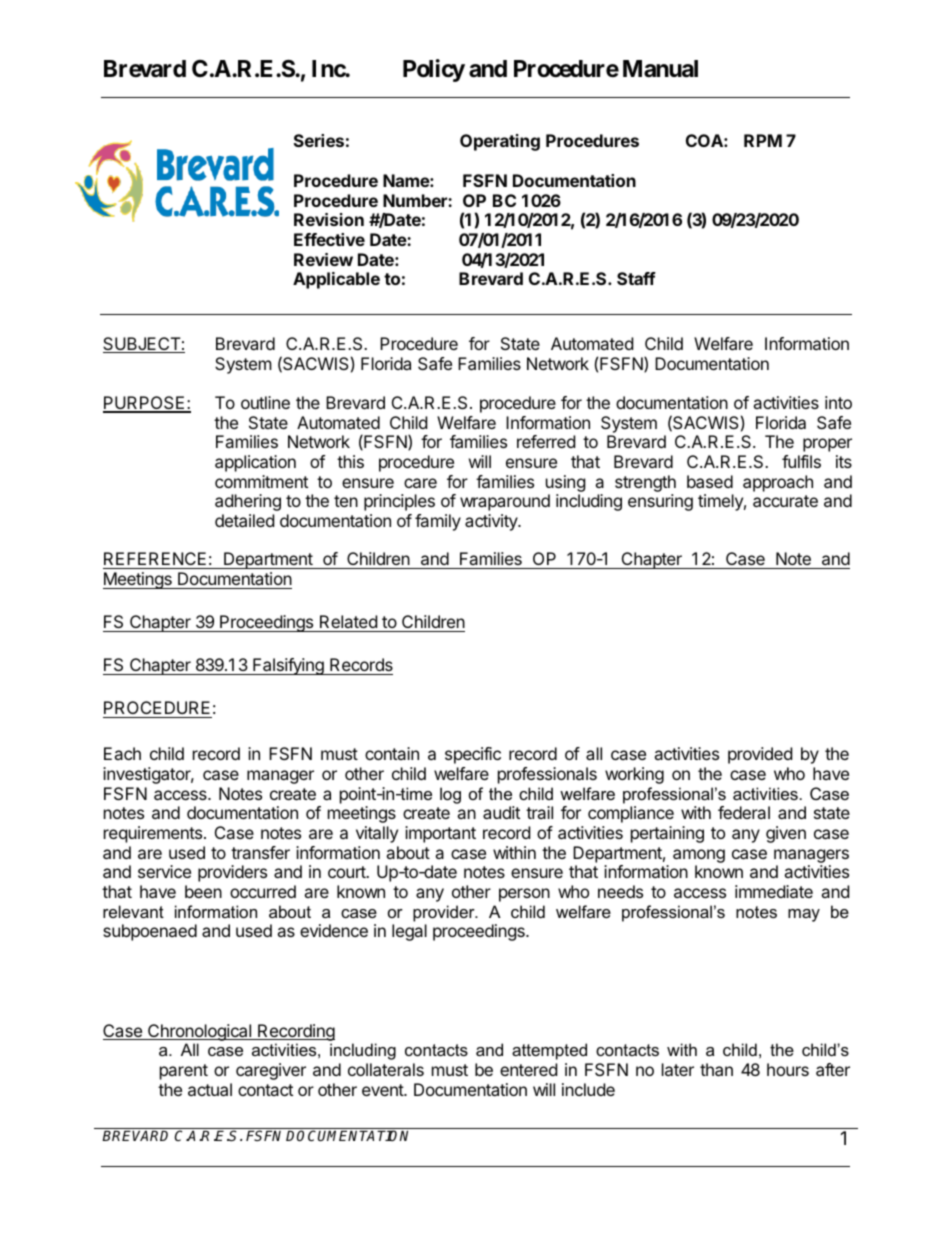 This image has width=952, height=1233. Describe the element at coordinates (500, 142) in the image. I see `Operating` at that location.
